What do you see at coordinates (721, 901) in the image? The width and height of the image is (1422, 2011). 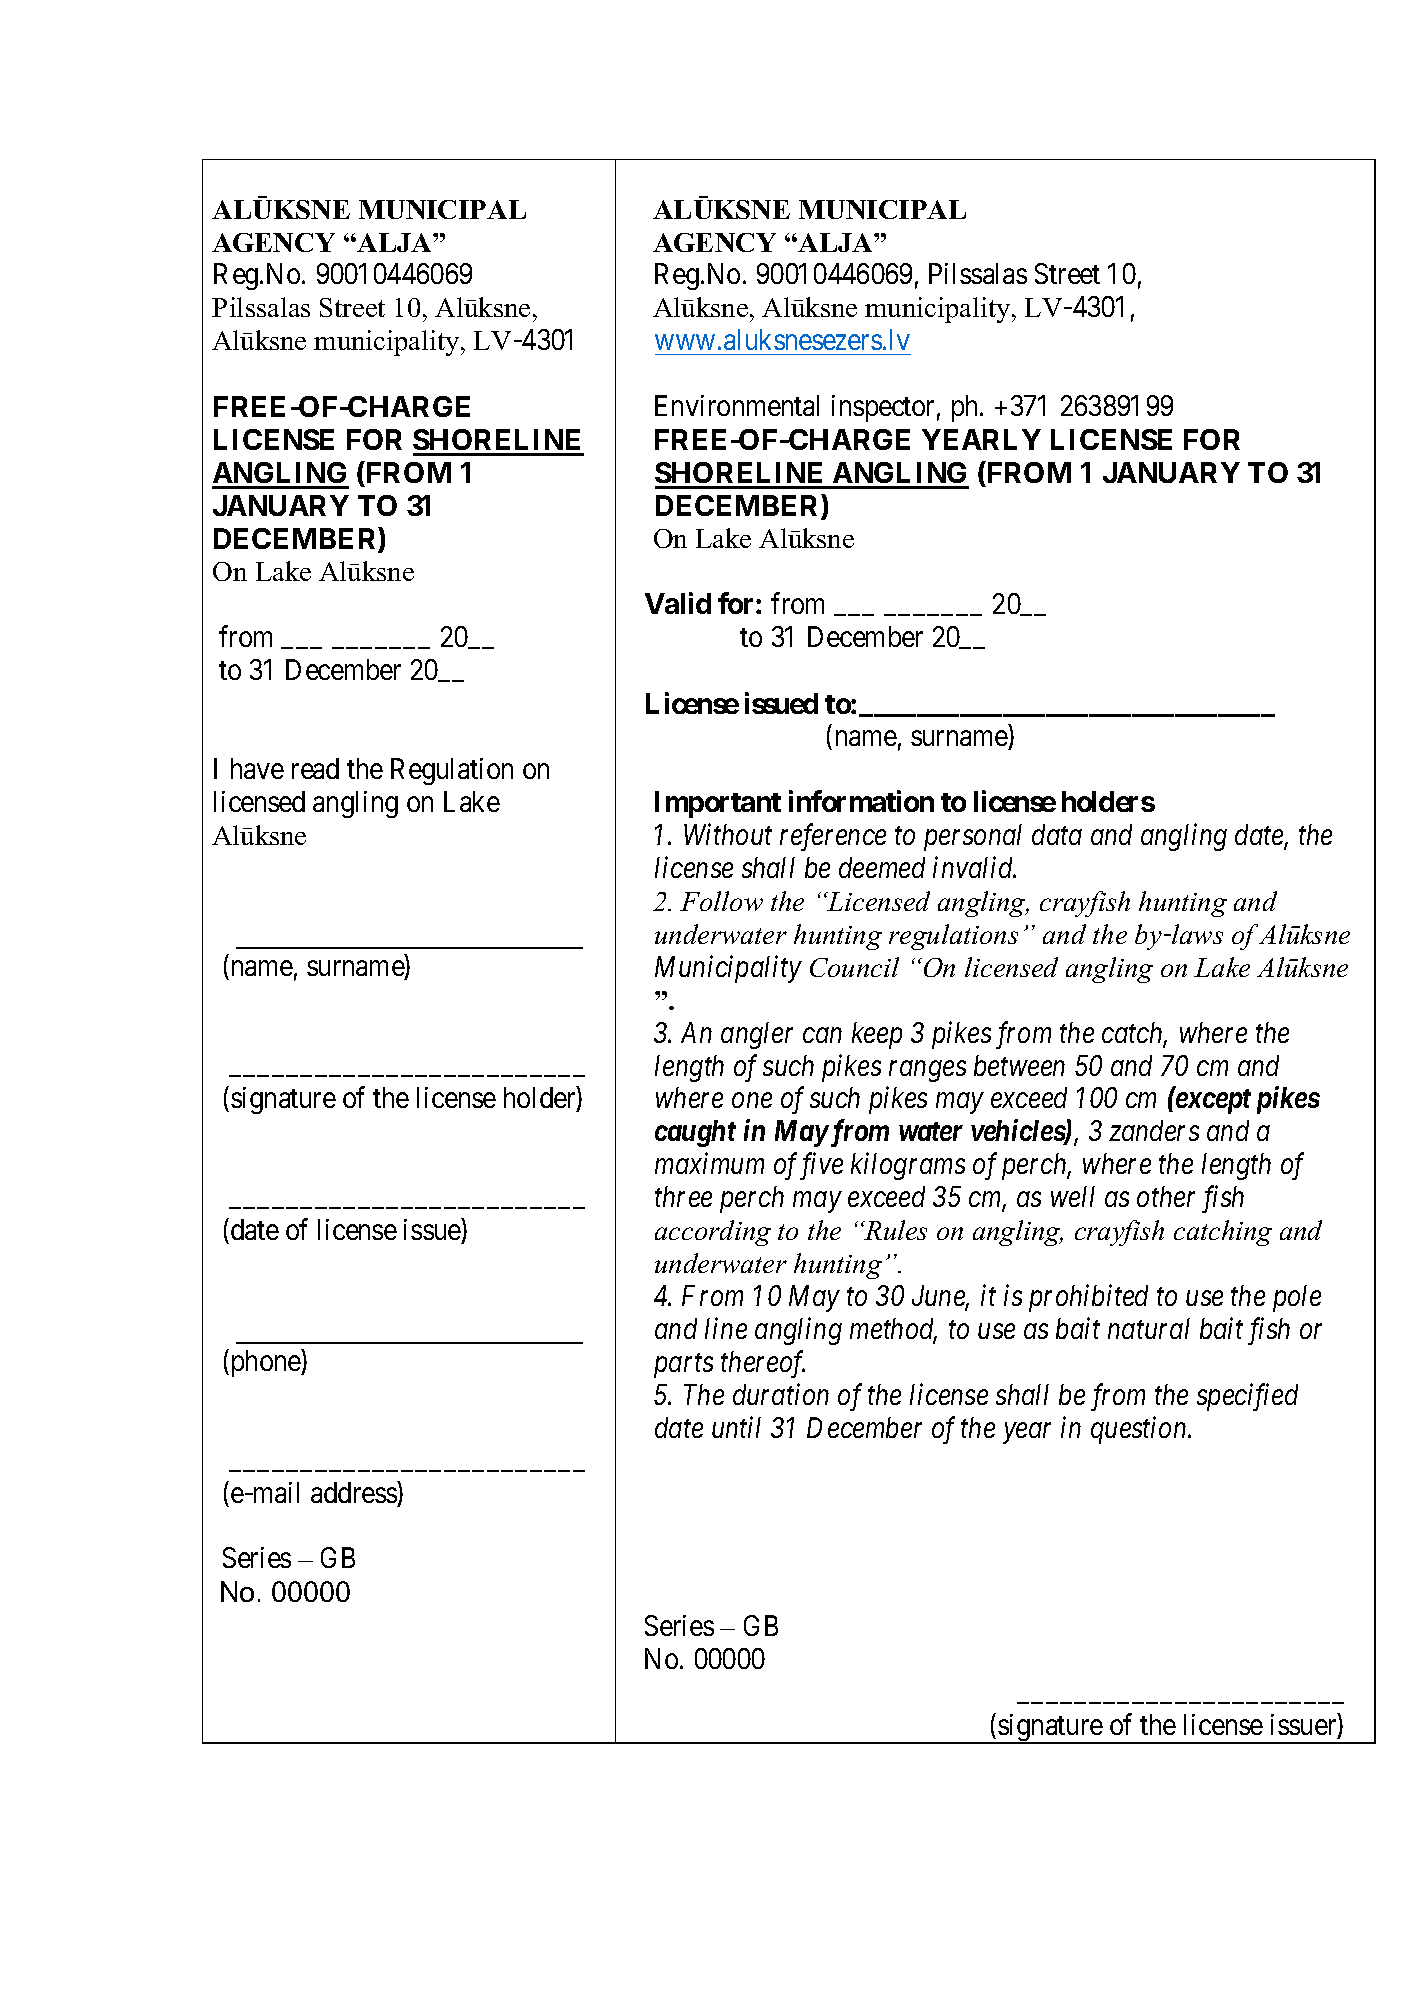 I see `Follow` at bounding box center [721, 901].
